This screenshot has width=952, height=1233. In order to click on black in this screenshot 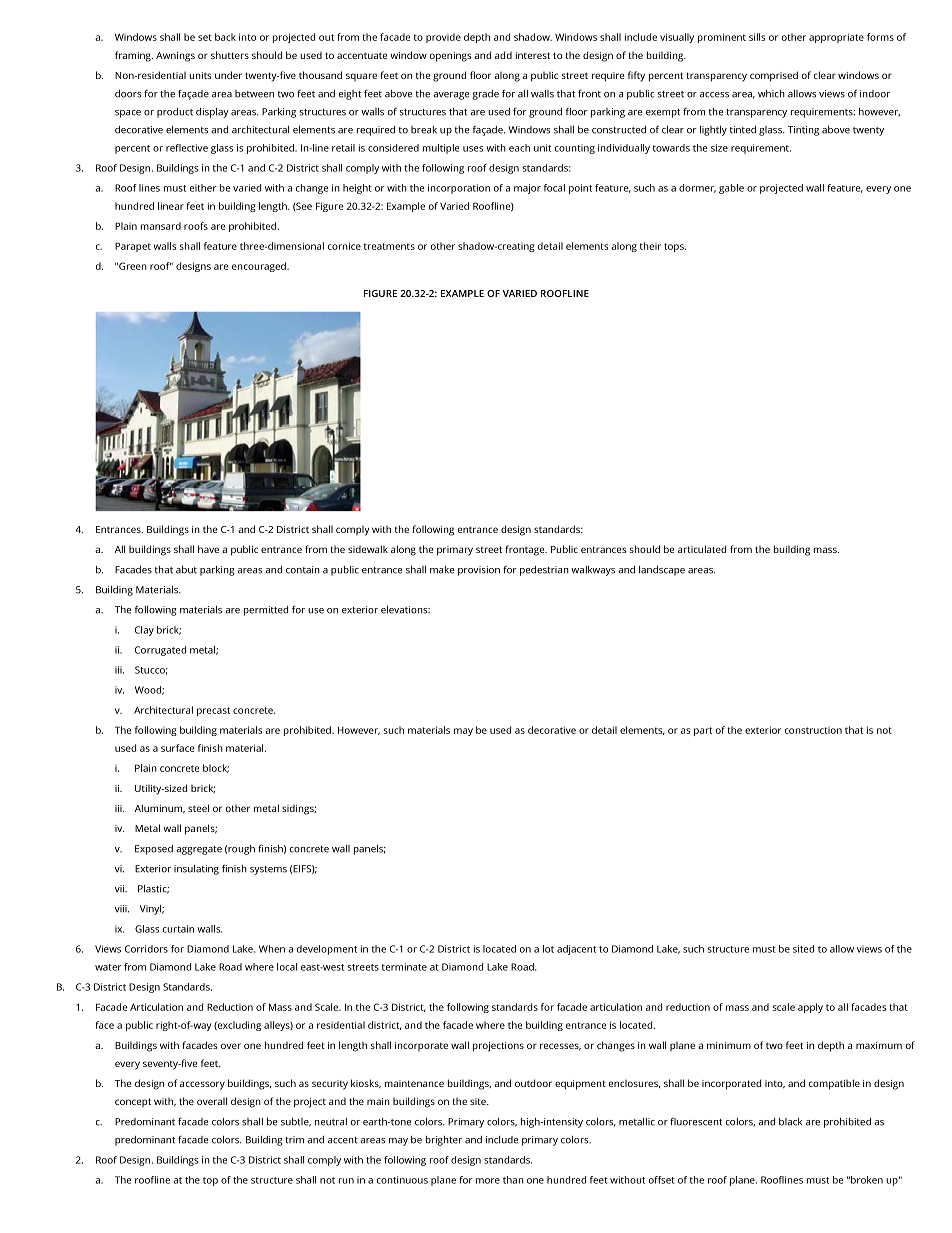, I will do `click(790, 1122)`.
